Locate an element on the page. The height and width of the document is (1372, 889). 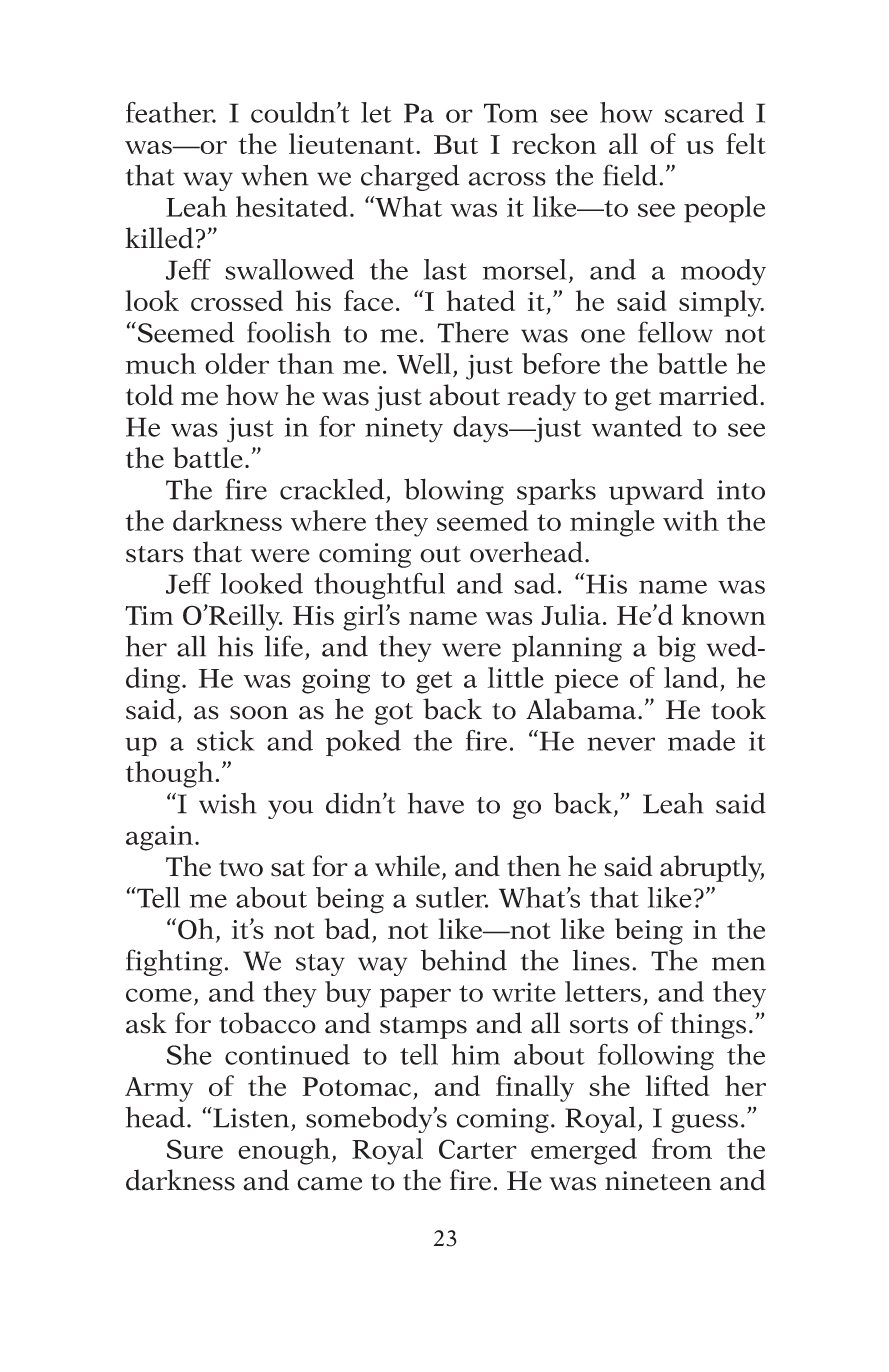
older is located at coordinates (237, 363).
